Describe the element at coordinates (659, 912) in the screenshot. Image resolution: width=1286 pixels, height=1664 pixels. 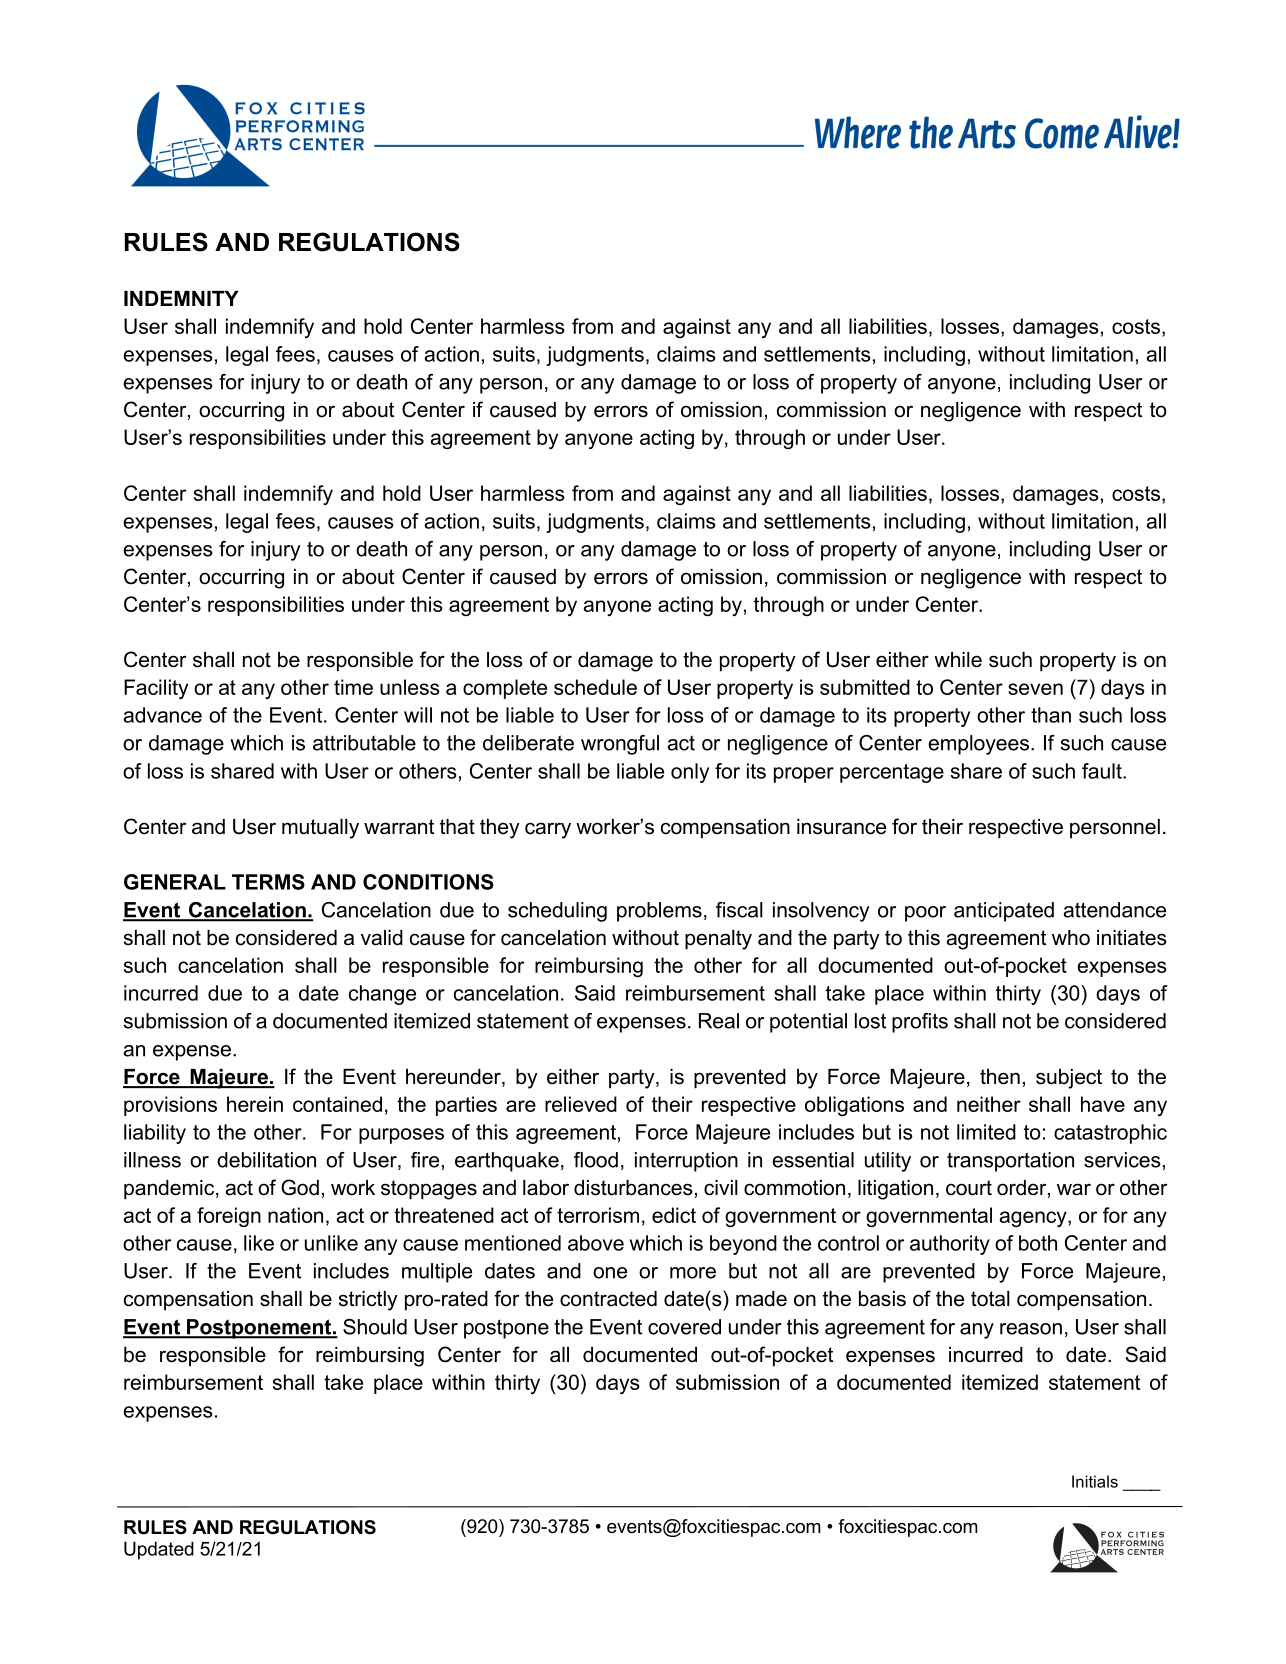
I see `problems` at that location.
